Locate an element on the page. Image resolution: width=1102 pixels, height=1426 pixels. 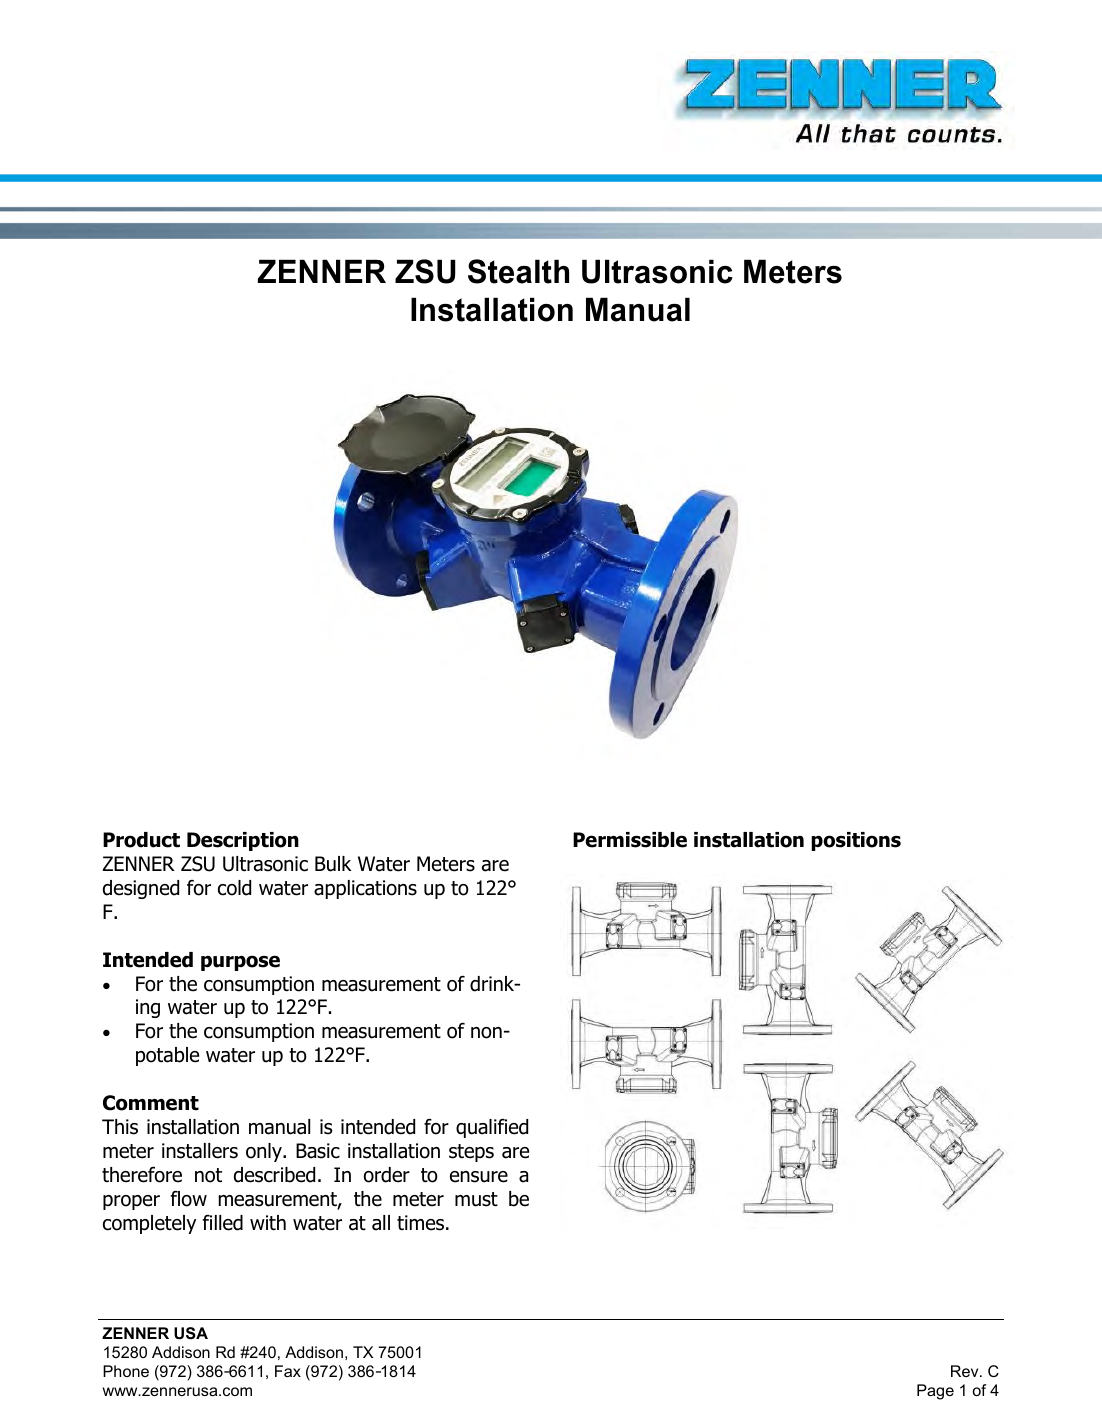
positions is located at coordinates (856, 841).
